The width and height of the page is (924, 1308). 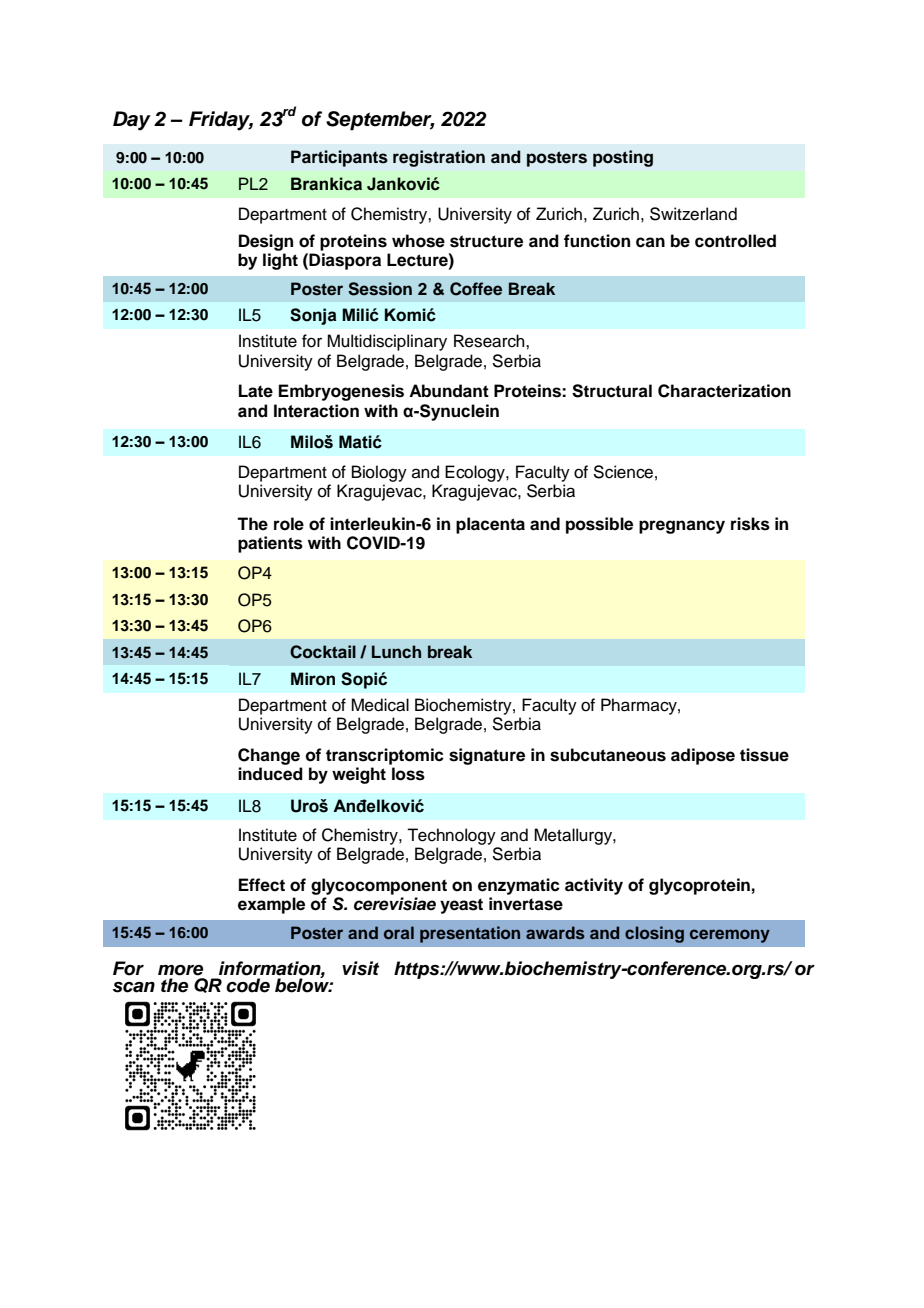 I want to click on Design, so click(x=266, y=242).
